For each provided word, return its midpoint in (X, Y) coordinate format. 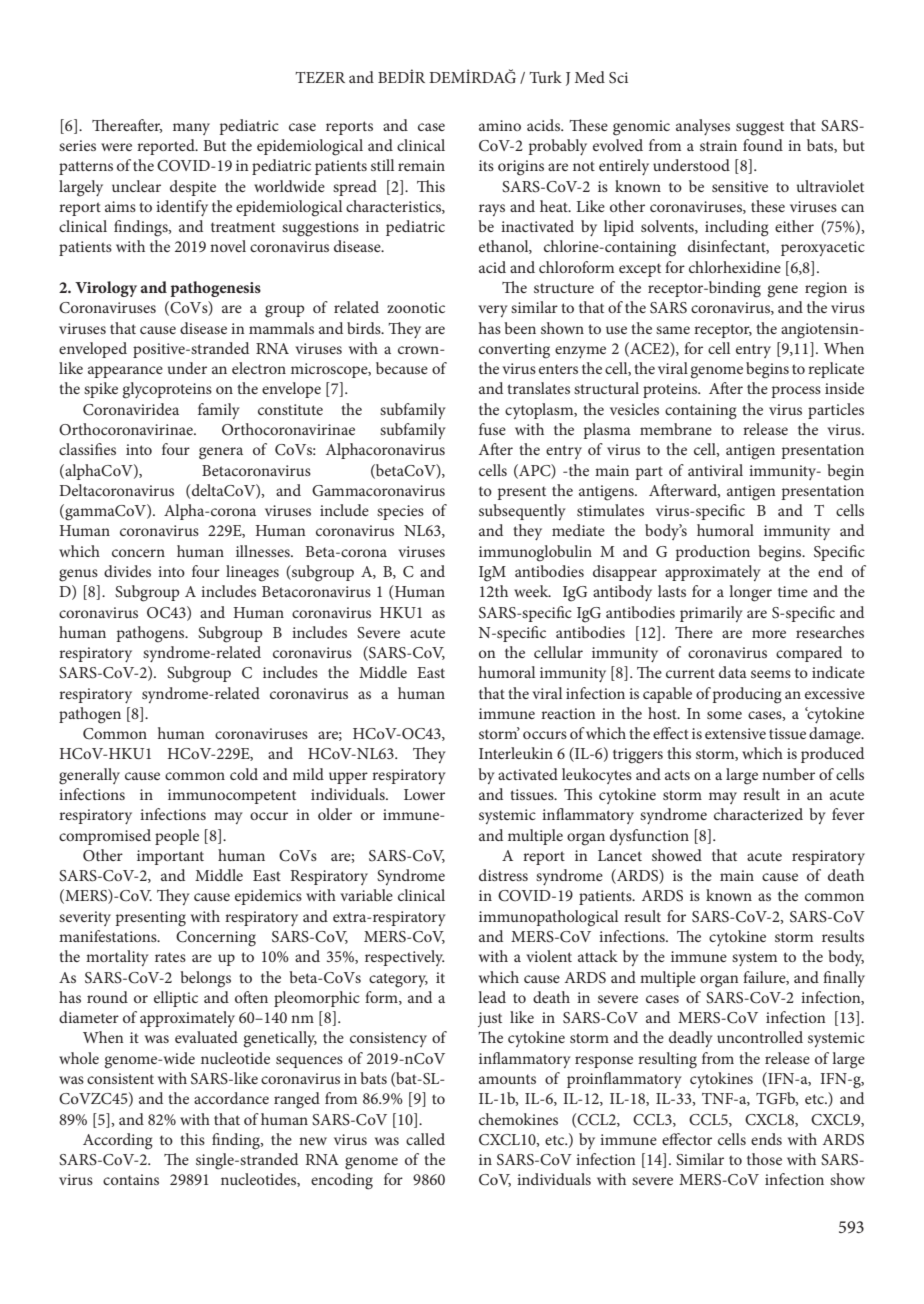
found (763, 145)
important (170, 857)
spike (101, 390)
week (532, 591)
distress (503, 875)
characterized (758, 814)
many (191, 129)
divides (127, 571)
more (769, 634)
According (118, 1141)
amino (500, 125)
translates (538, 388)
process (796, 392)
